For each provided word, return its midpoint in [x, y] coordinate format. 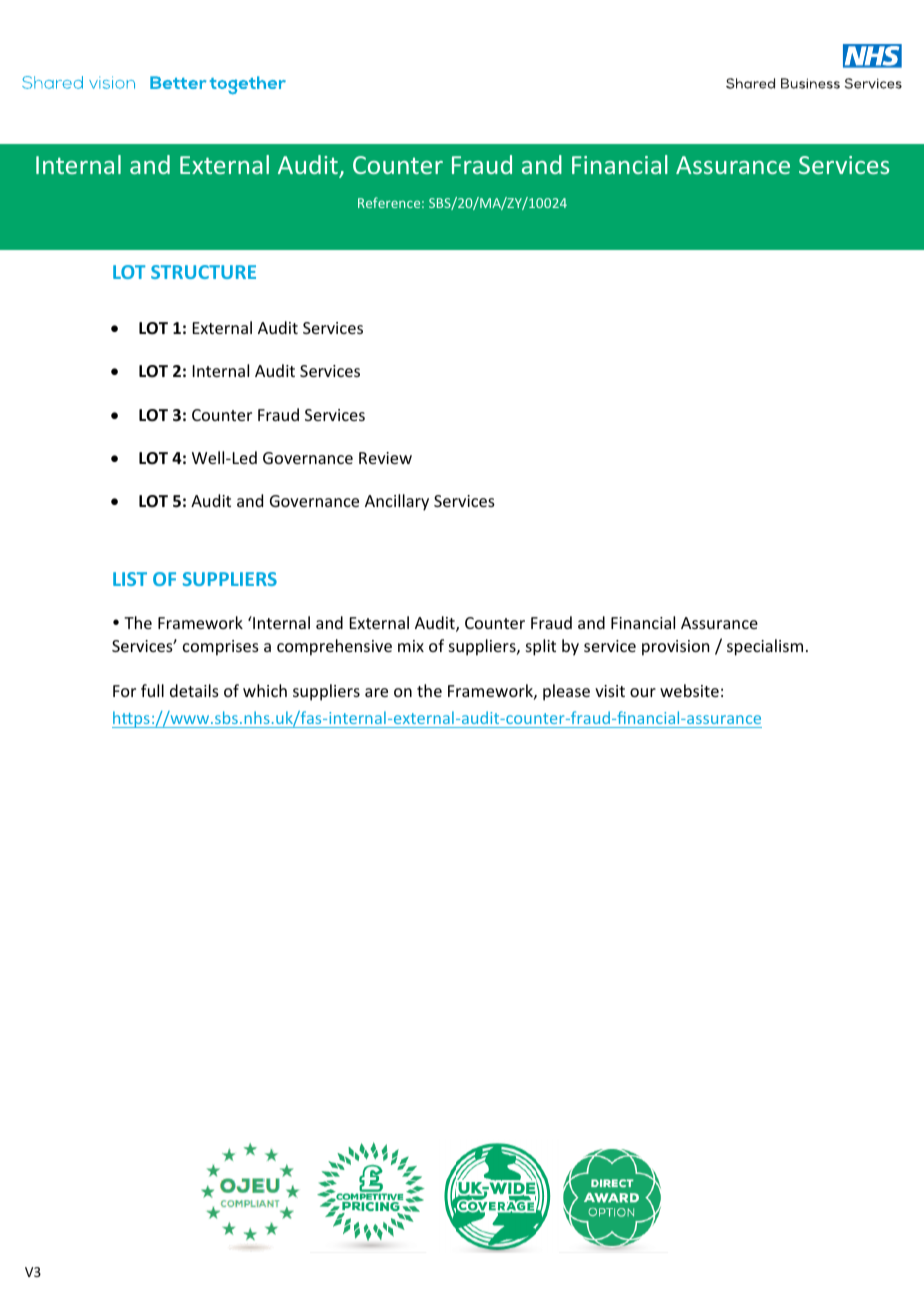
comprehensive [334, 647]
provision [675, 648]
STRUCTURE [203, 272]
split [541, 647]
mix [411, 646]
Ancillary [397, 502]
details [194, 690]
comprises [221, 648]
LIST [130, 579]
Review [385, 458]
